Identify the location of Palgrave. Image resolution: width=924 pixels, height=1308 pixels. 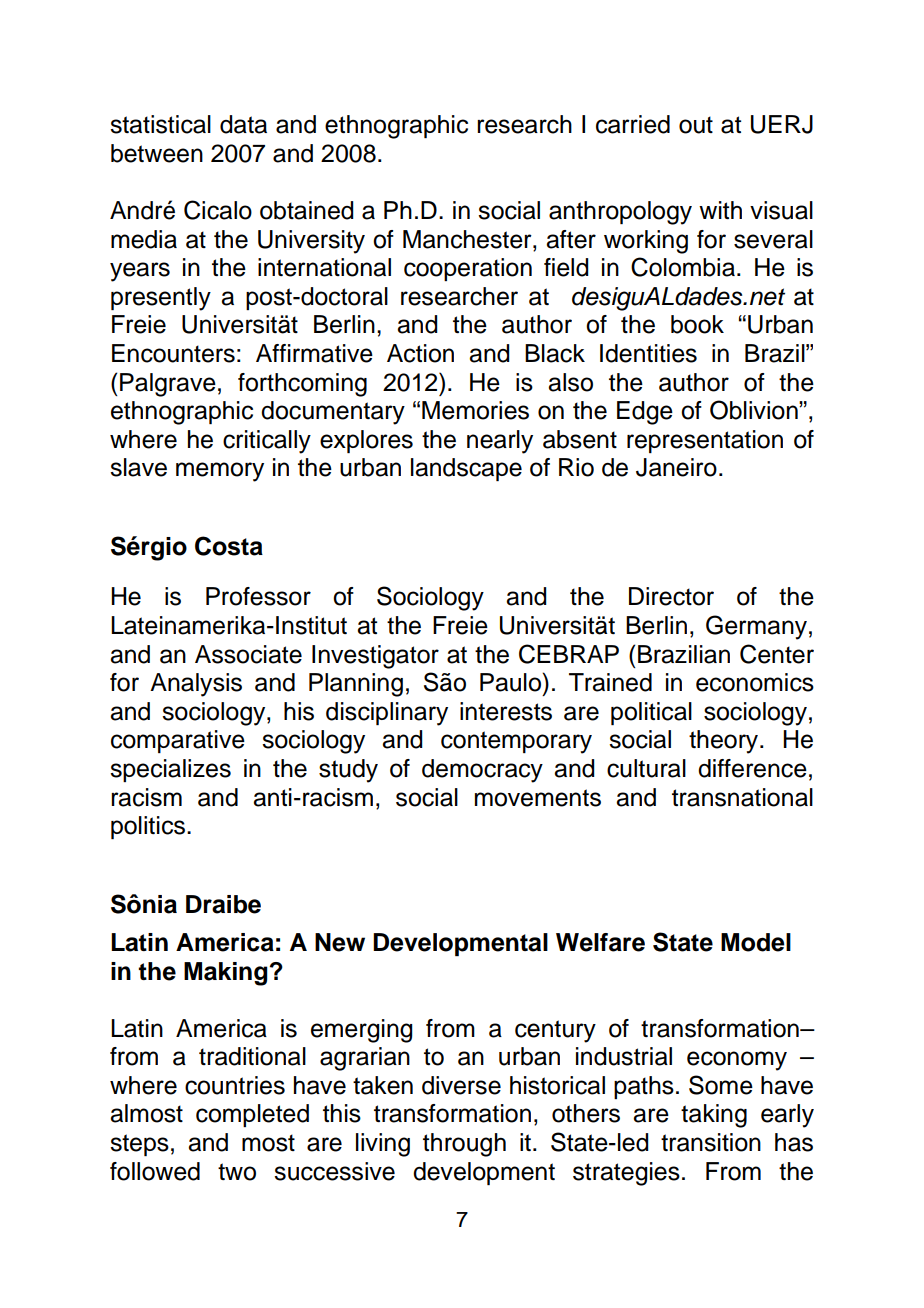
(168, 385).
